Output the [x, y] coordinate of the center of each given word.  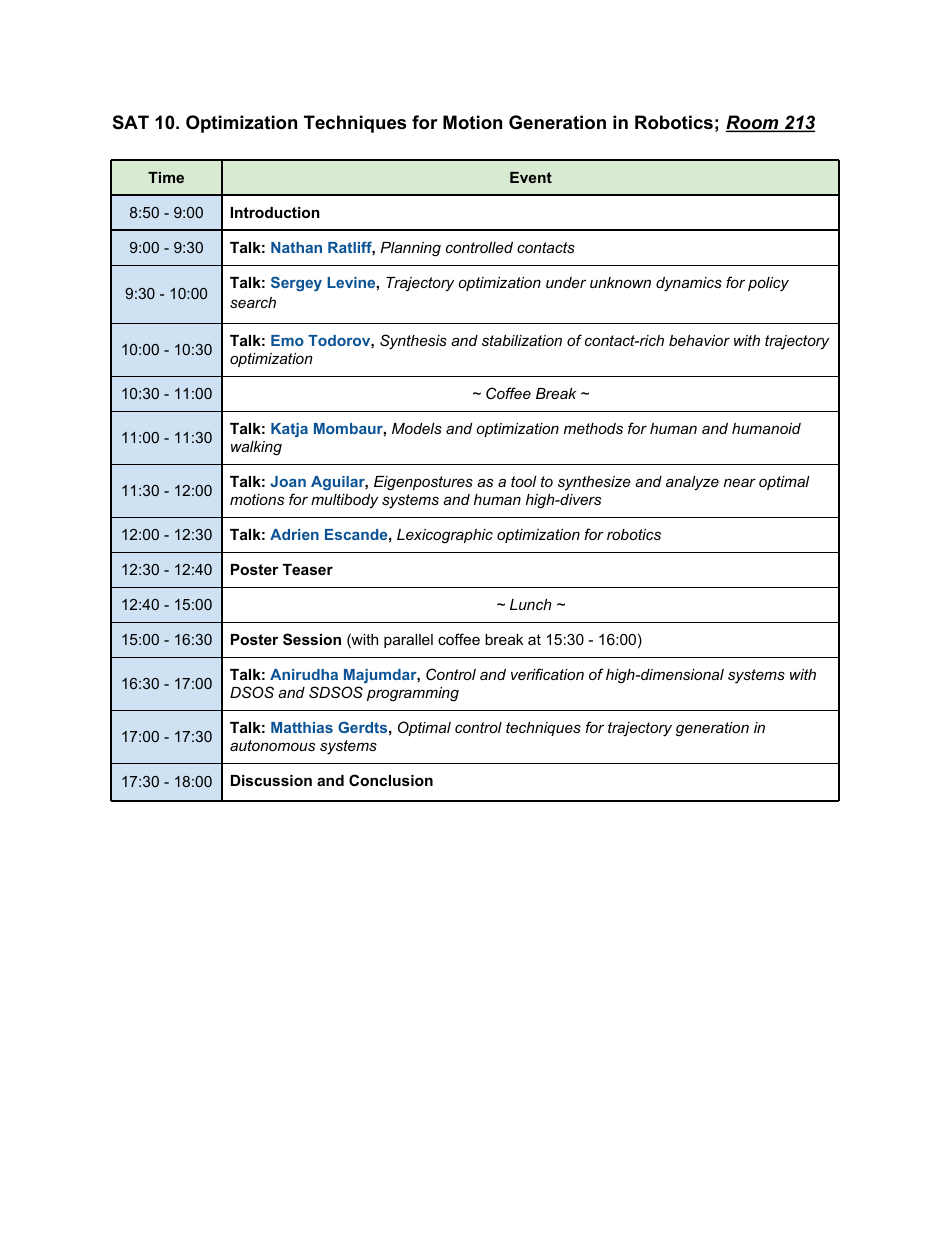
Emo [287, 340]
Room [753, 123]
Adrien [294, 534]
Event [531, 177]
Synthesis [413, 342]
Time [166, 177]
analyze [692, 483]
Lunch [530, 604]
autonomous [272, 745]
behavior [699, 340]
